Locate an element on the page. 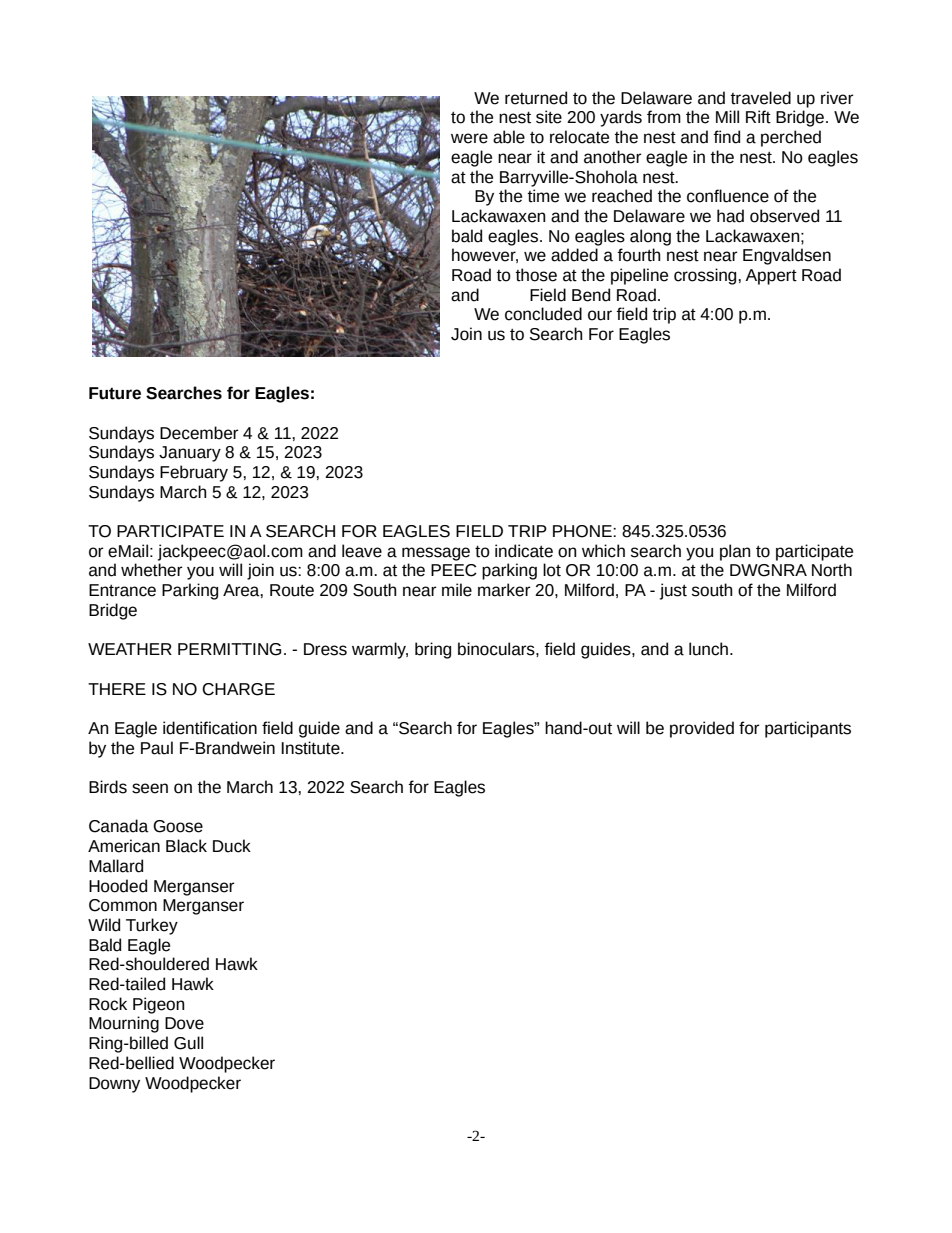 The image size is (952, 1233). able is located at coordinates (509, 137).
